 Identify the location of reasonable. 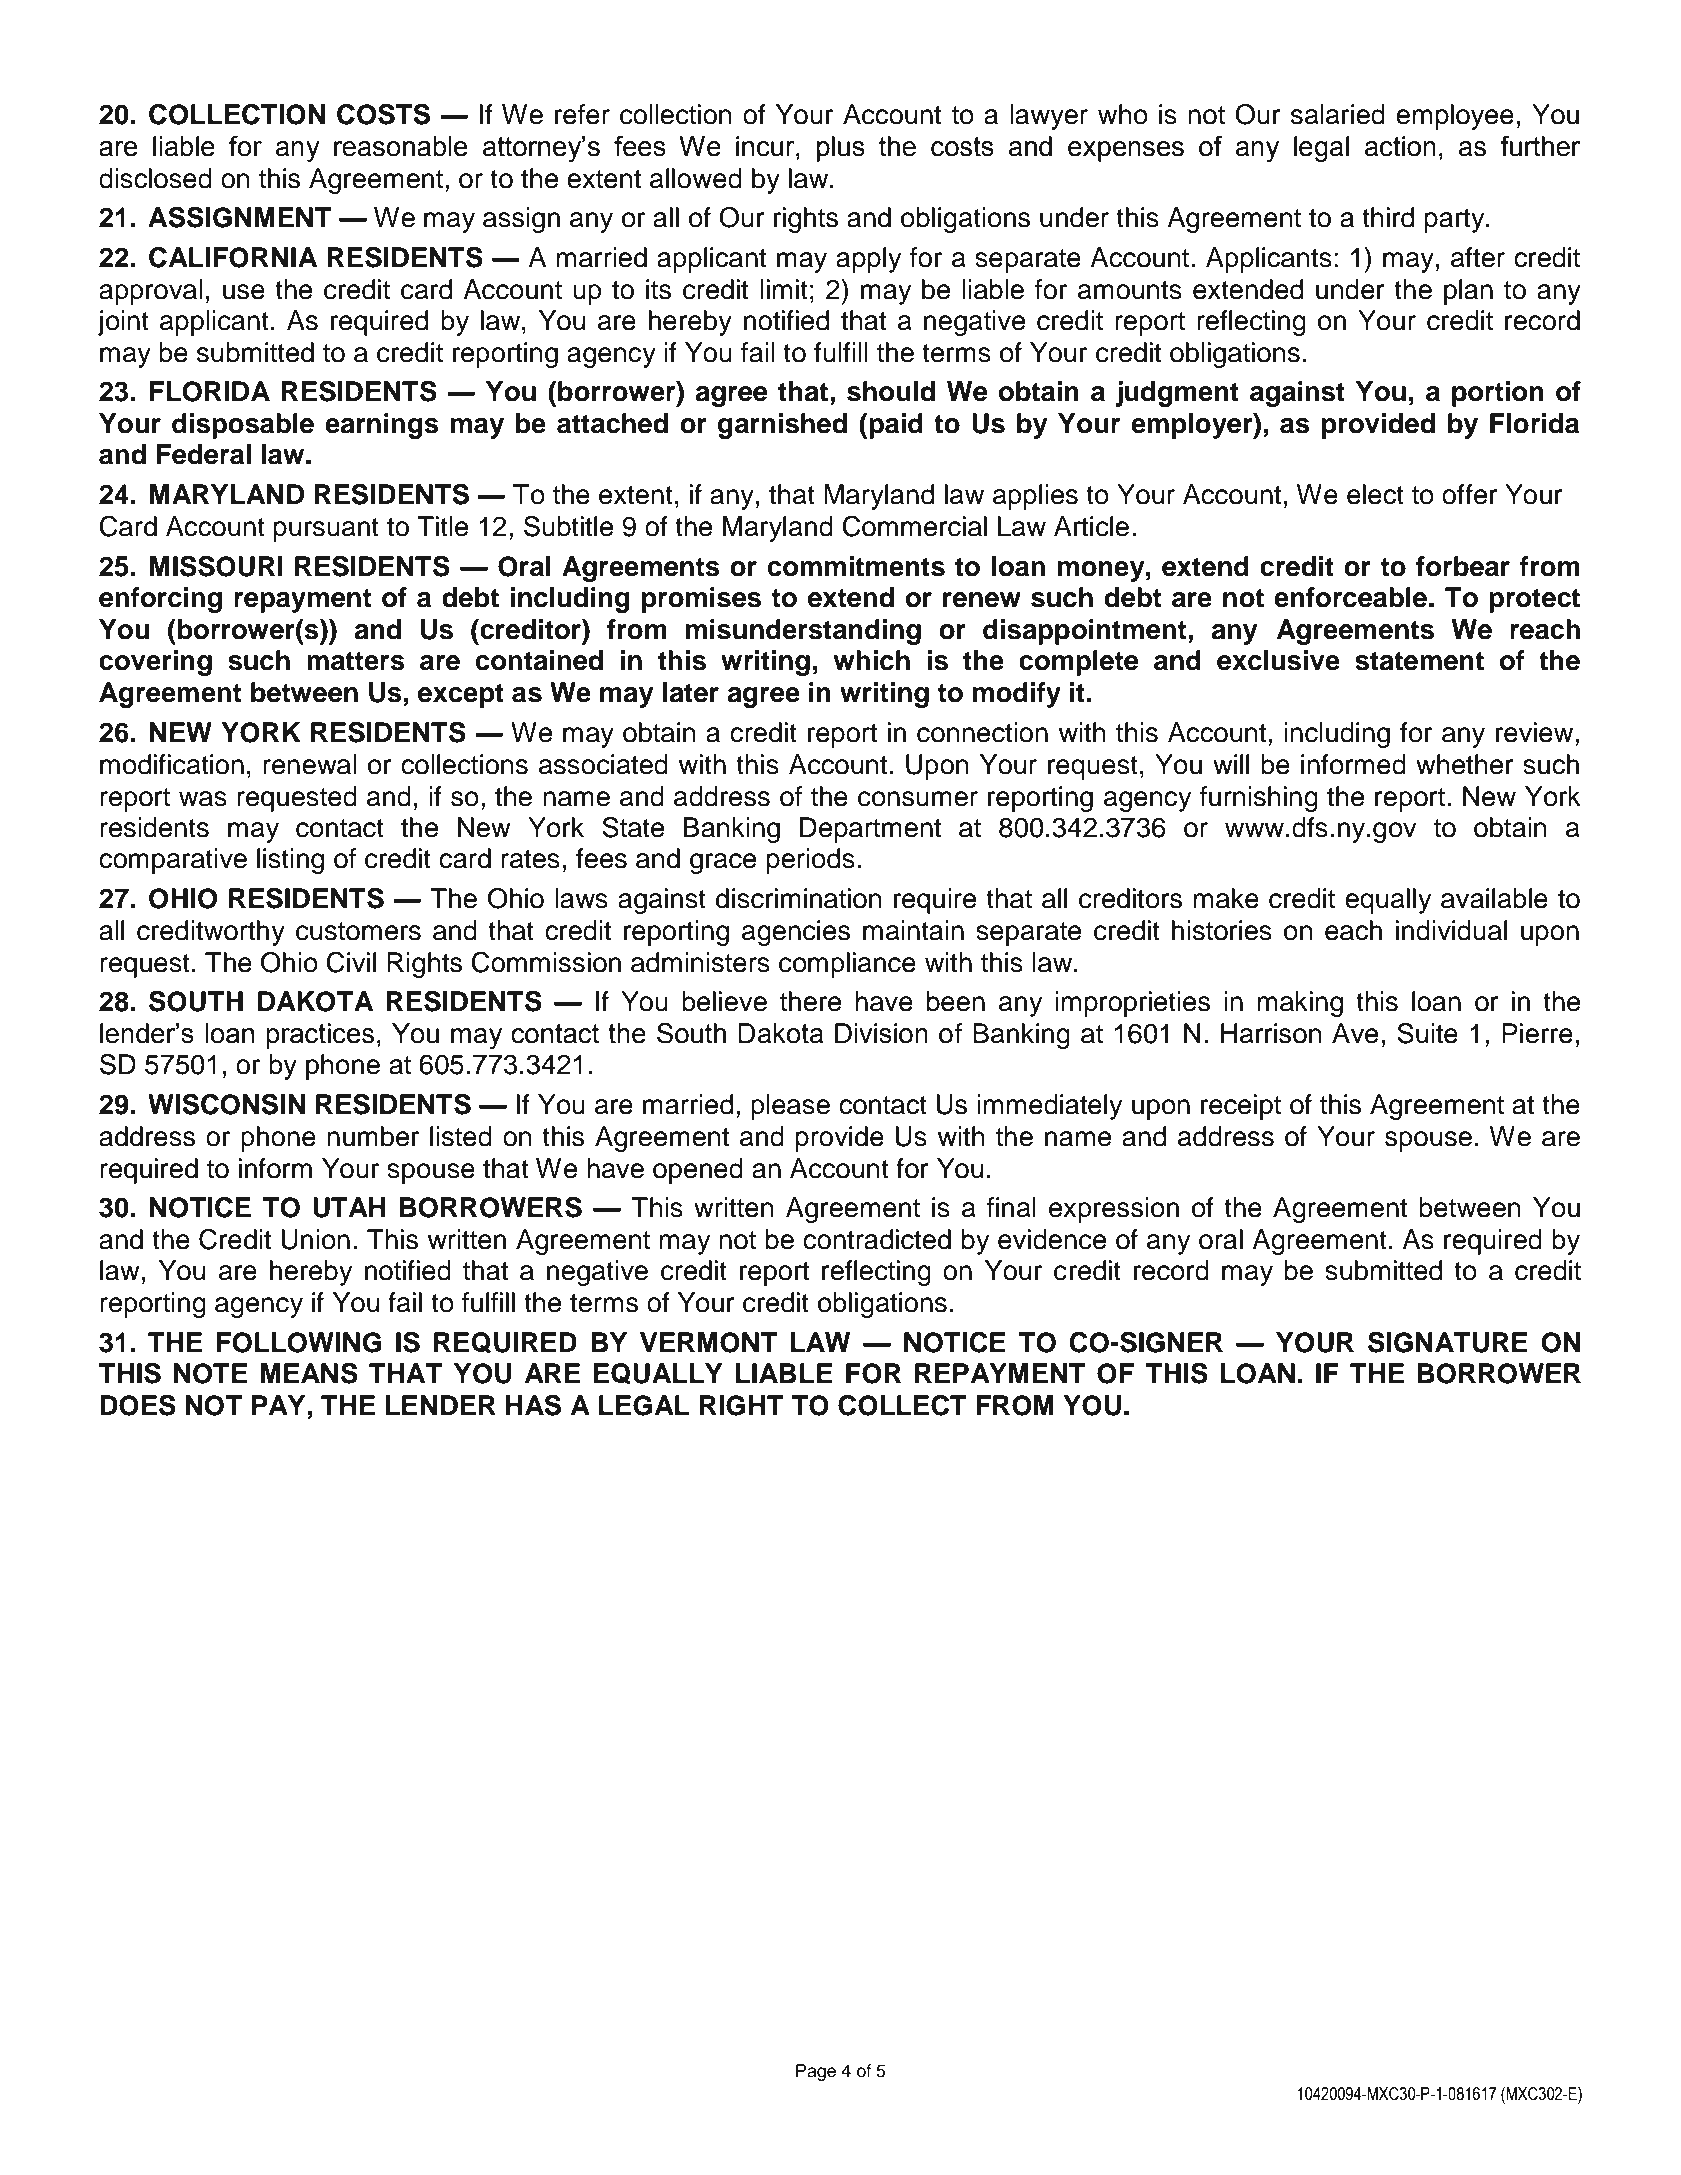
(401, 146).
